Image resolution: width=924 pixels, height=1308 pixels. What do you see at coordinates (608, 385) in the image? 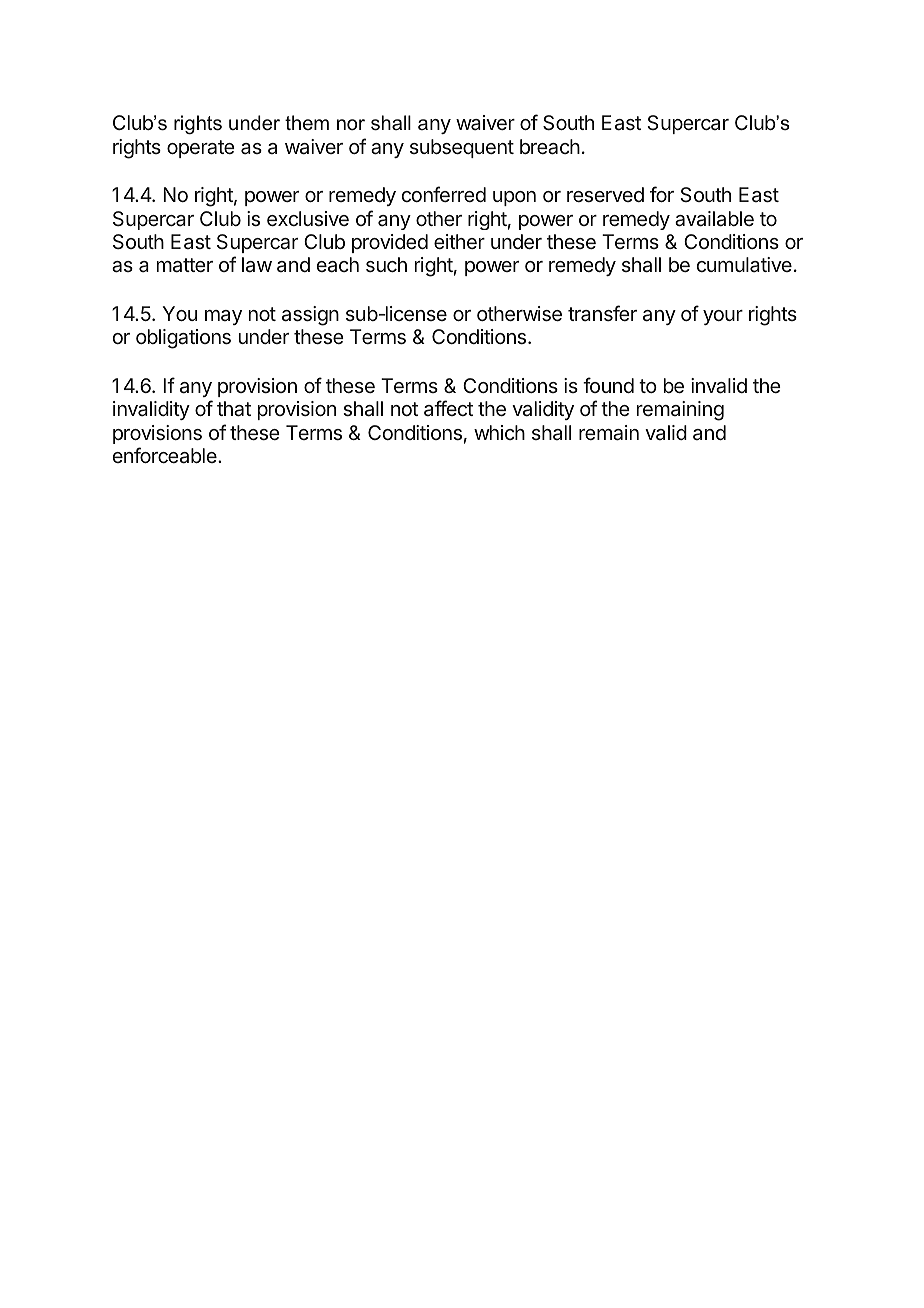
I see `found` at bounding box center [608, 385].
